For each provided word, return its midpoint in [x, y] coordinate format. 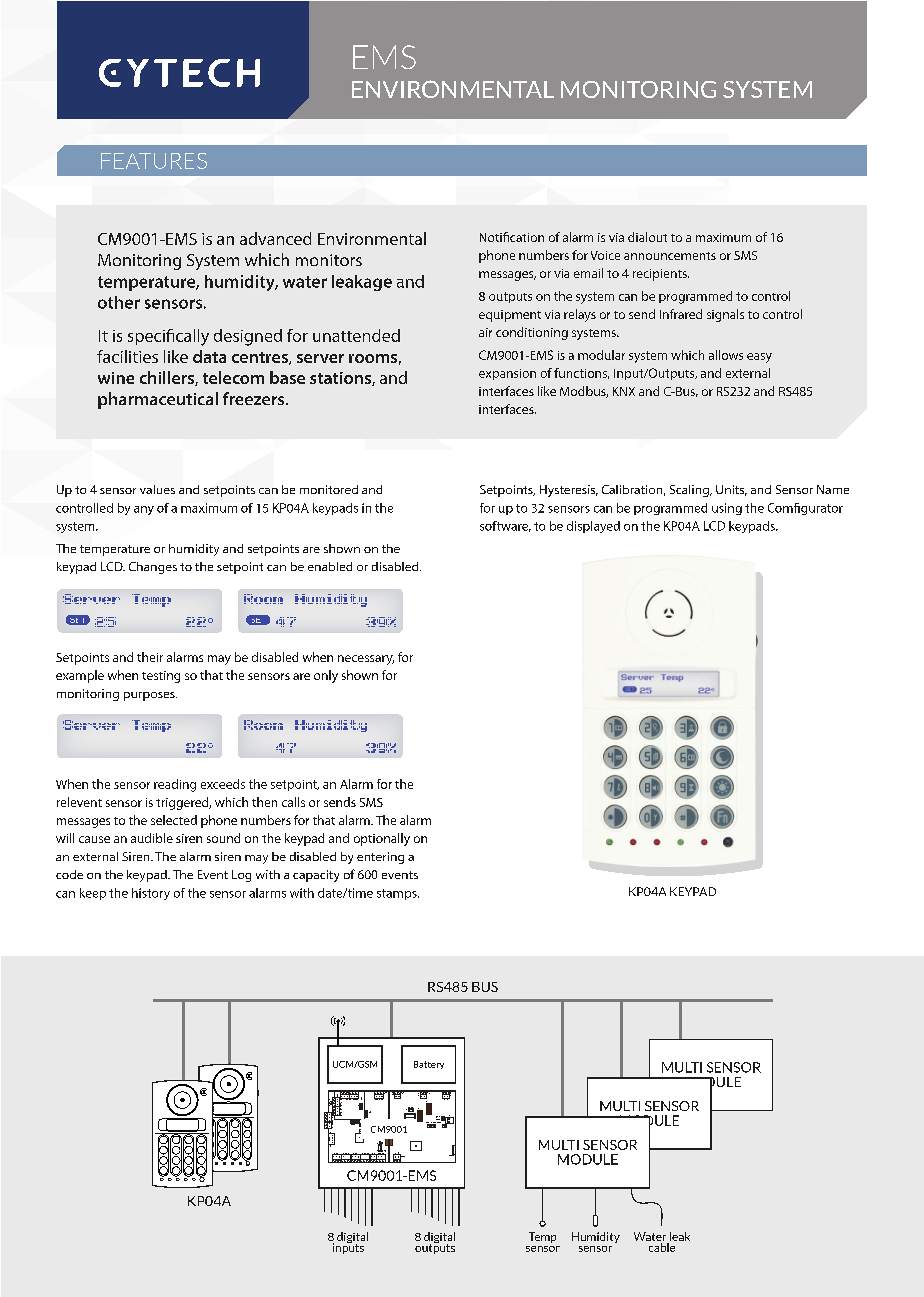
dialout [647, 237]
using [727, 509]
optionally [382, 839]
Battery [429, 1065]
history [151, 894]
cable [661, 1246]
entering [380, 858]
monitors [329, 260]
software [505, 526]
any [144, 510]
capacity [316, 876]
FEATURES [154, 161]
